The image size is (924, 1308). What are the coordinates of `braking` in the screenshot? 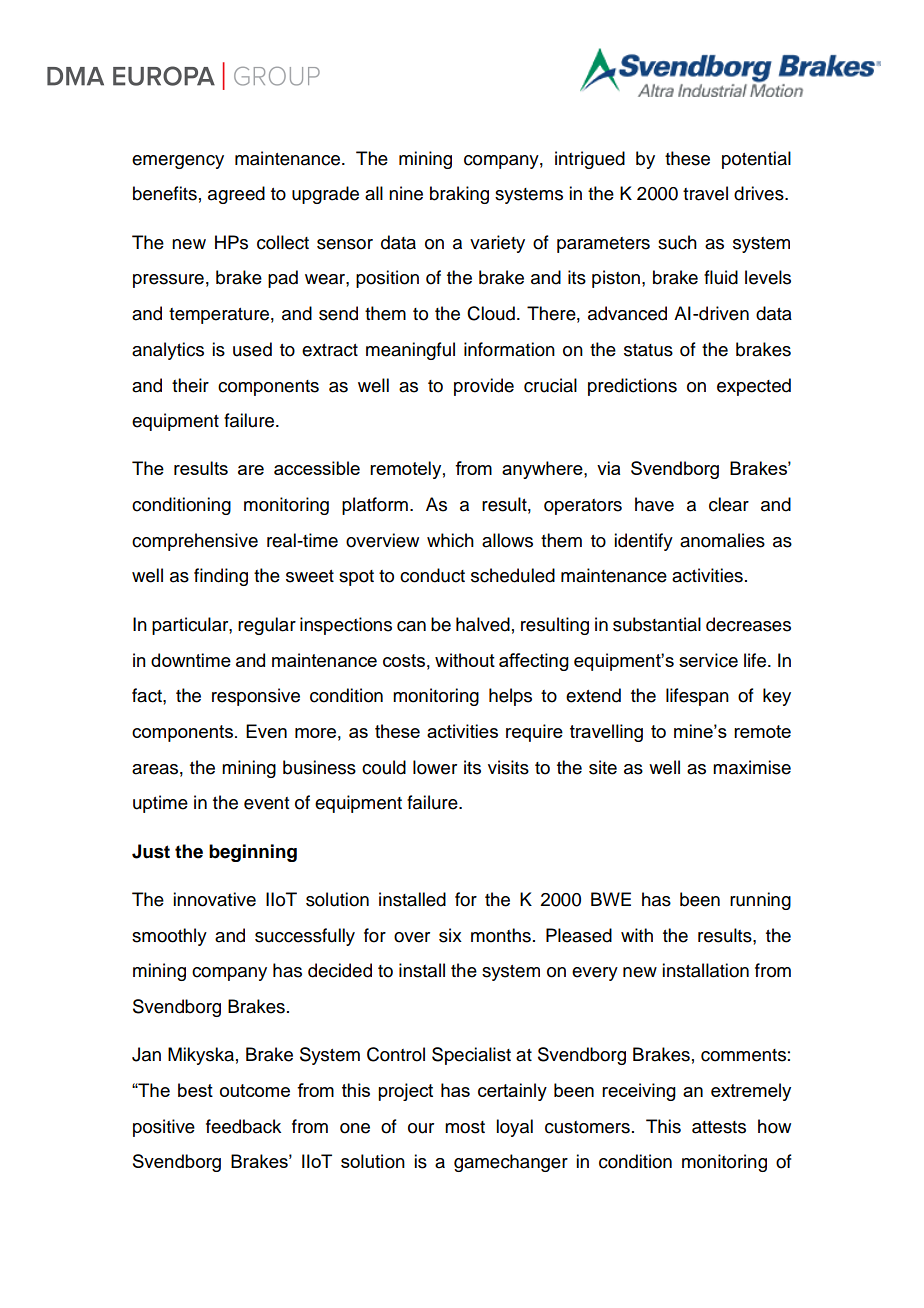 It's located at (459, 195).
